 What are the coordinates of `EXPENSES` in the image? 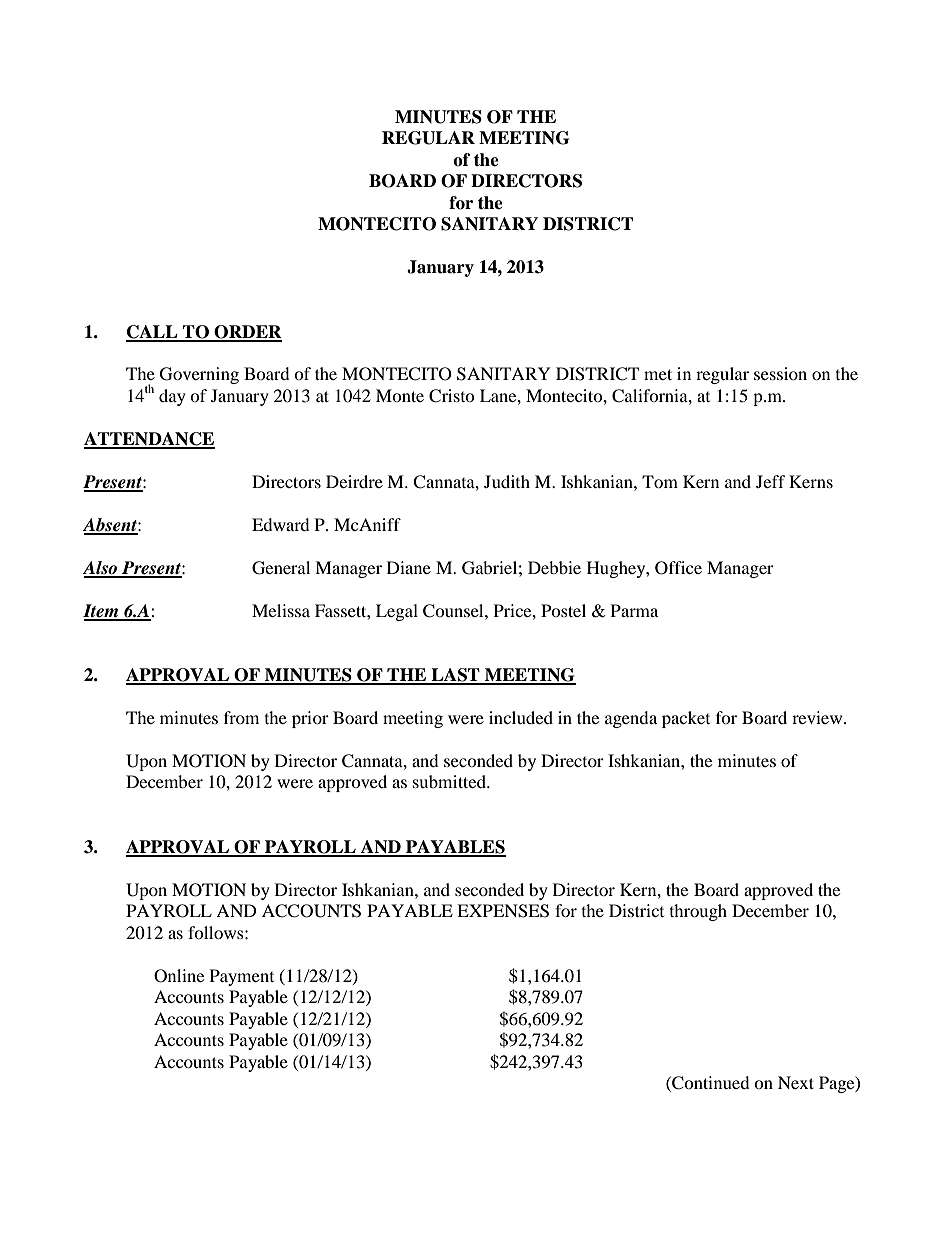 It's located at (503, 911).
